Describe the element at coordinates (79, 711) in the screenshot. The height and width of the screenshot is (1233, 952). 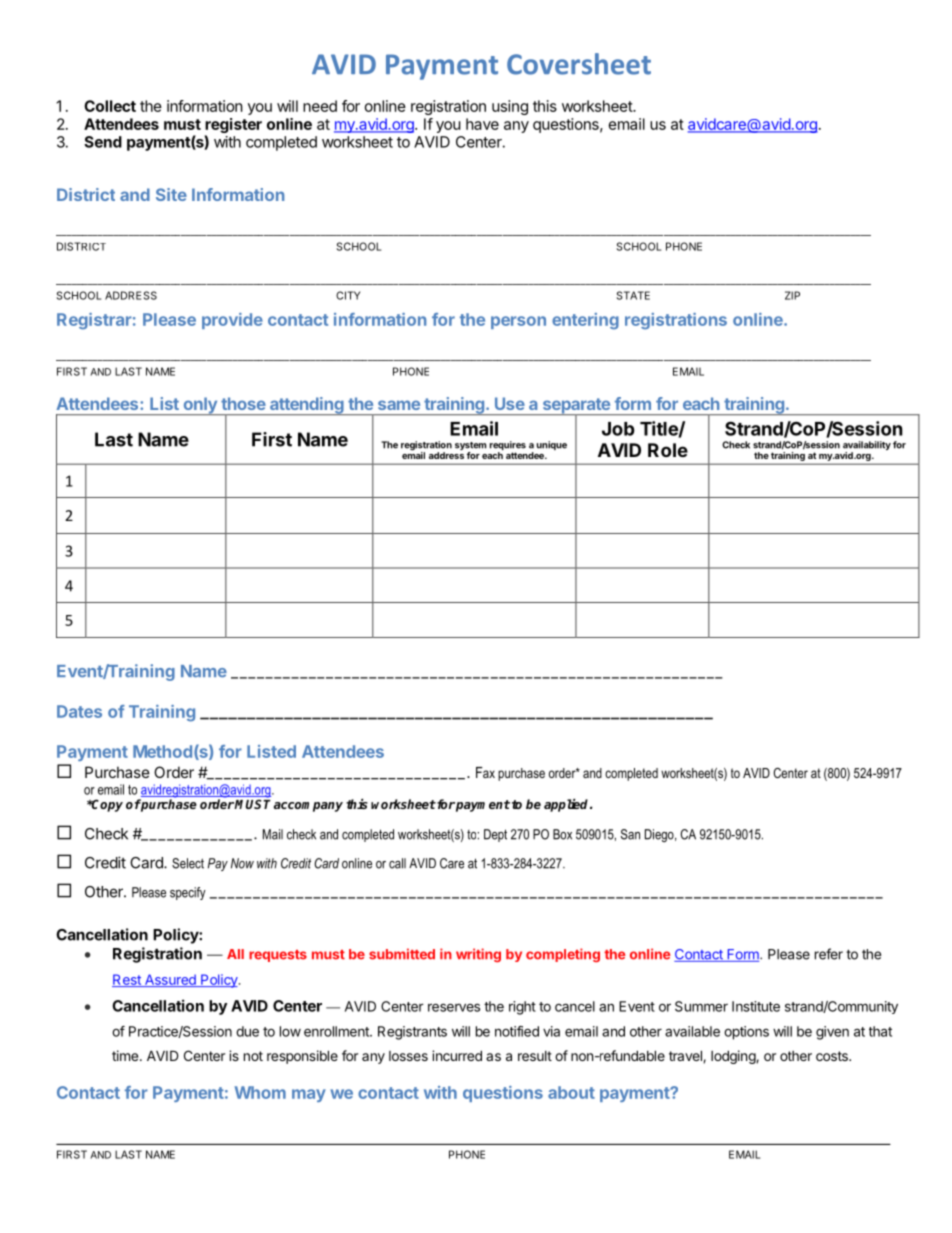
I see `Dates` at that location.
